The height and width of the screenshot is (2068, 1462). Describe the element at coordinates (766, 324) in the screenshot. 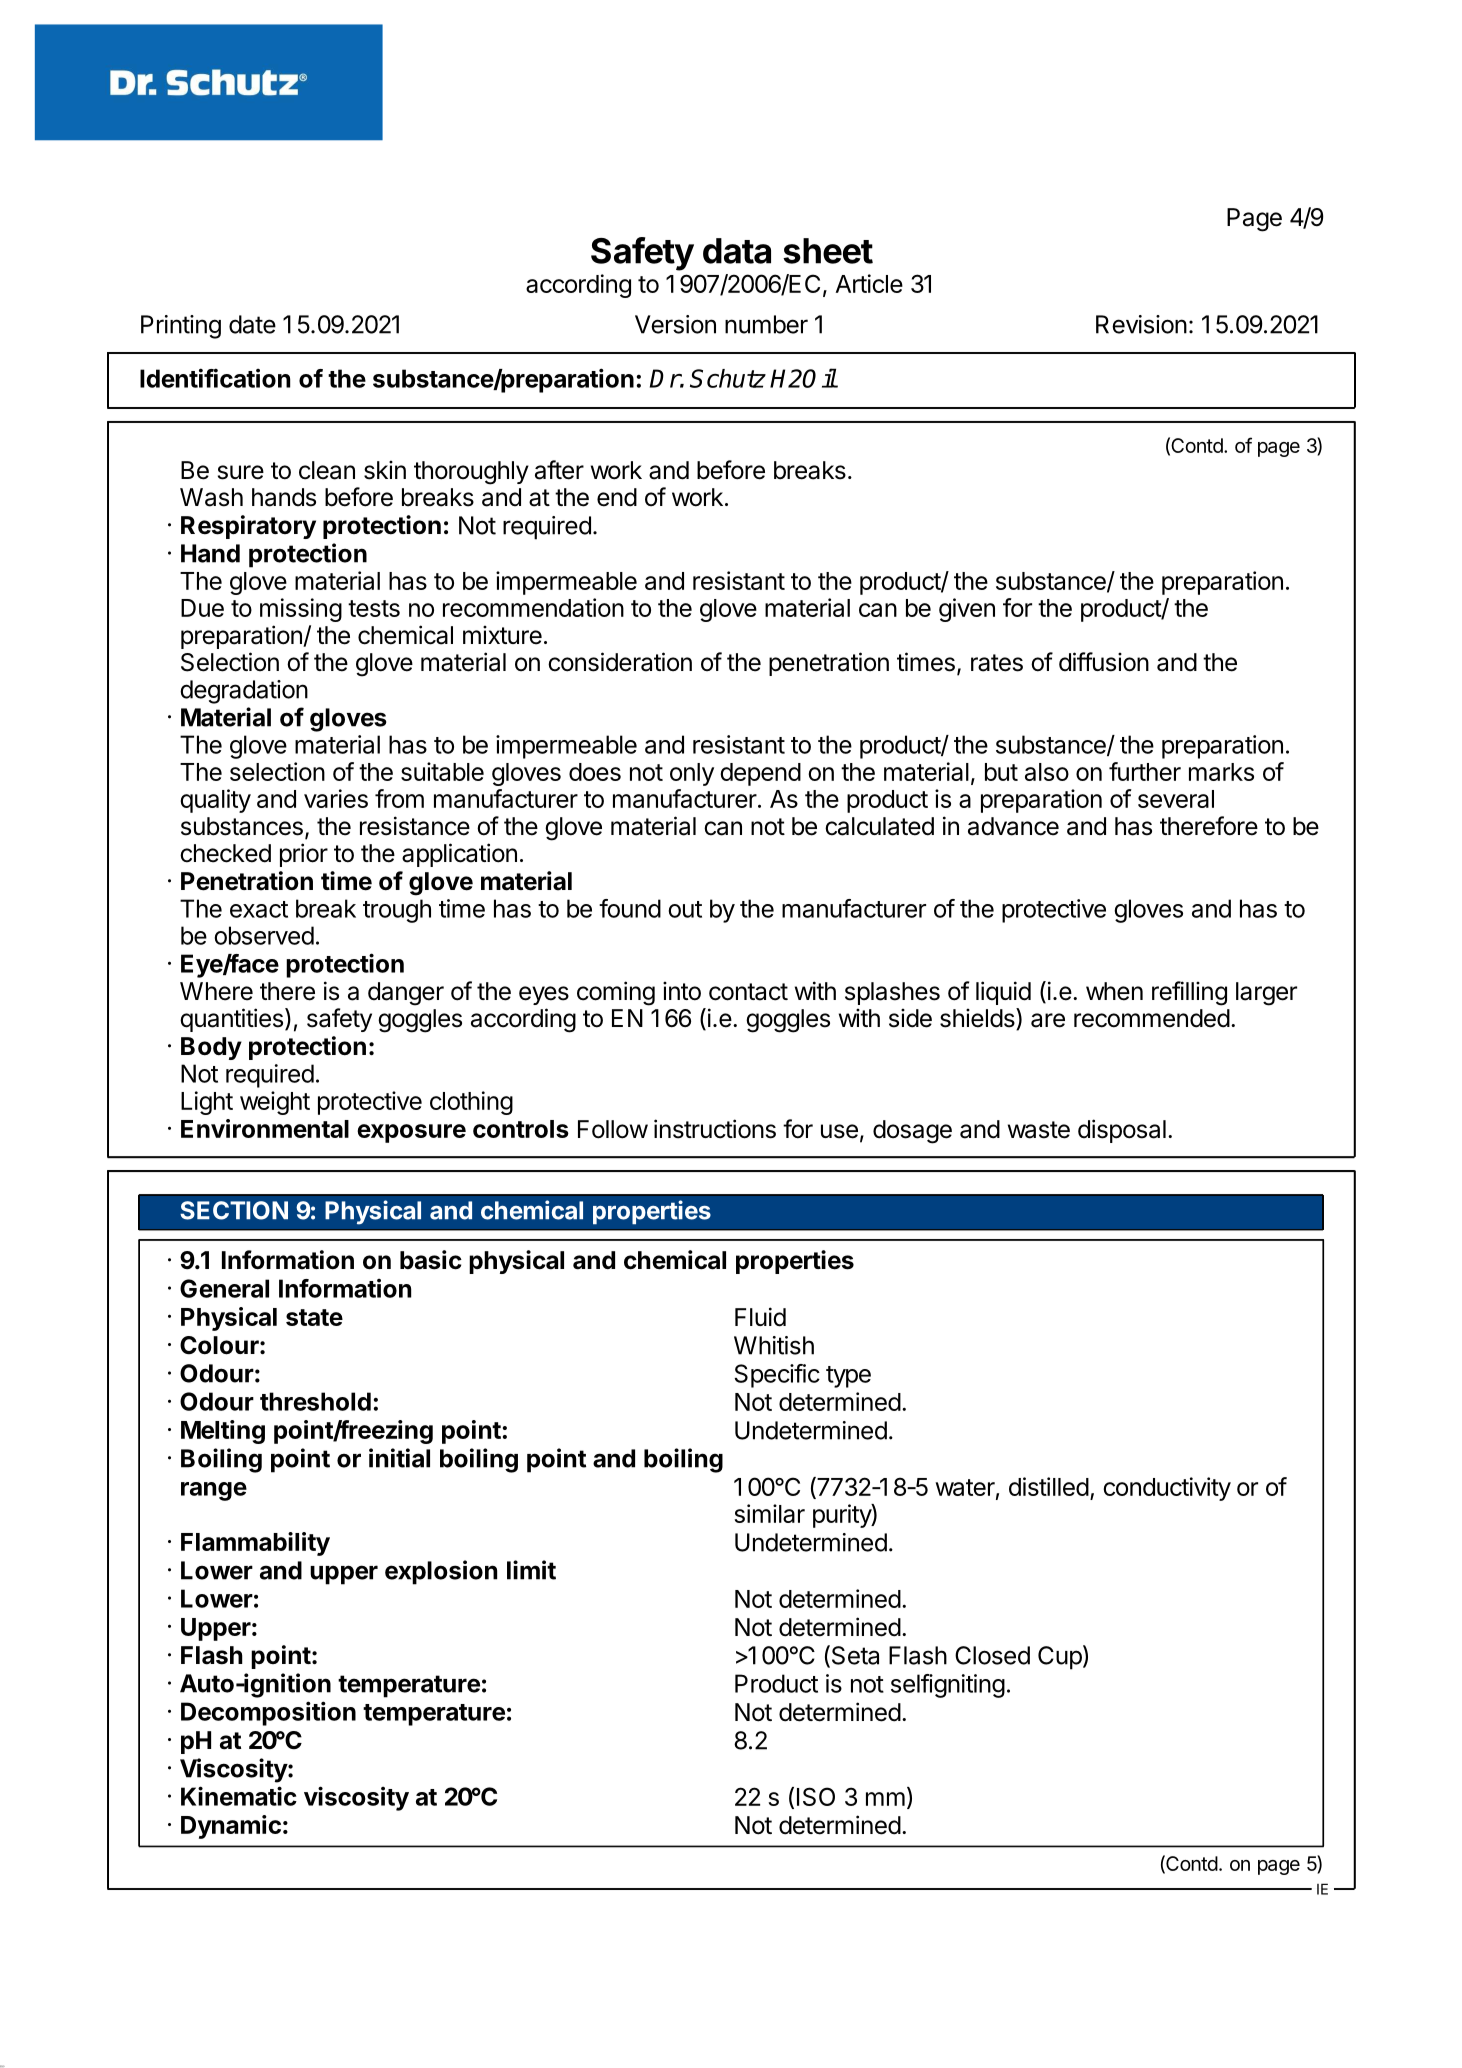

I see `number` at that location.
